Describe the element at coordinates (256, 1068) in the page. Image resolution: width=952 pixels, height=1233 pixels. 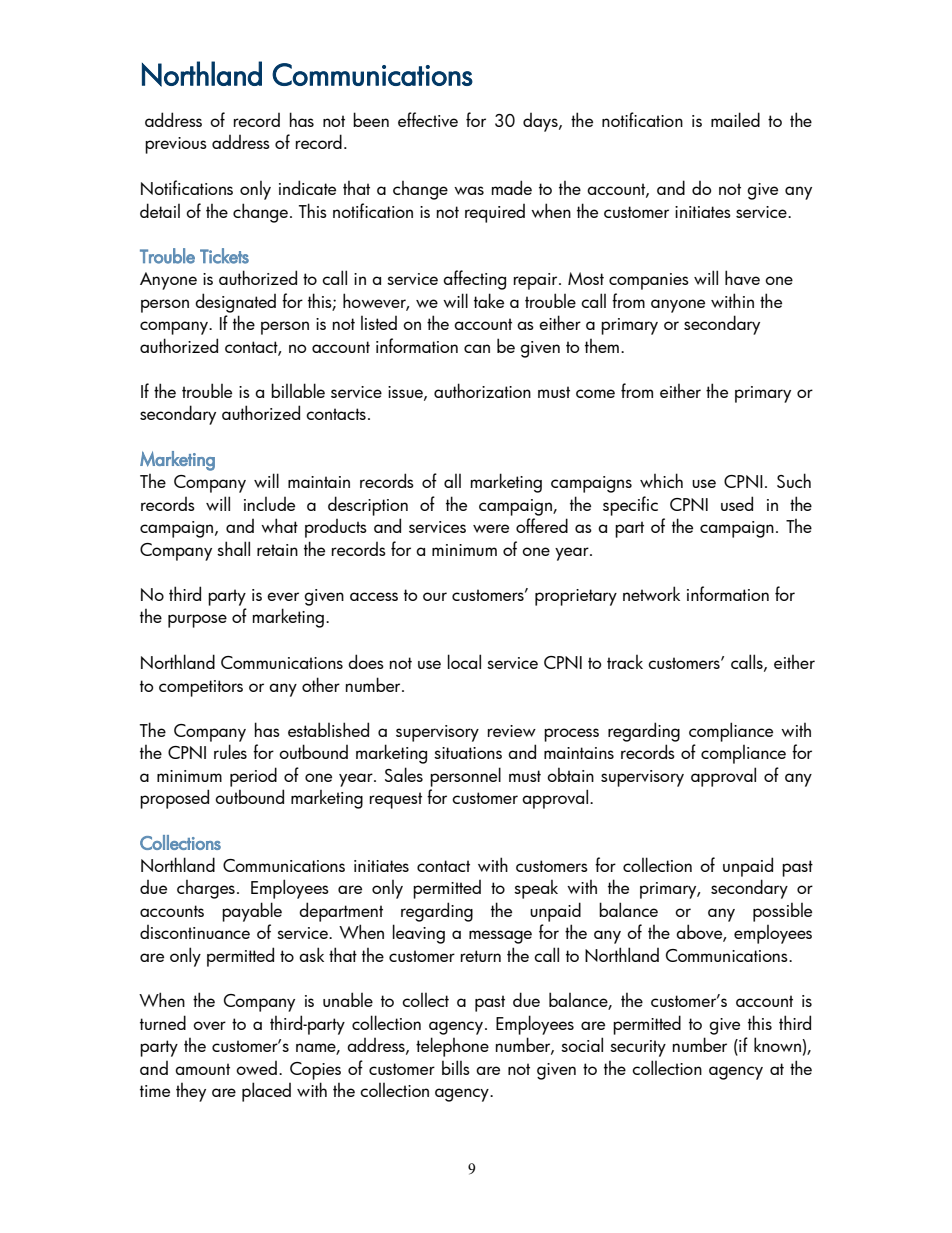
I see `owed` at that location.
